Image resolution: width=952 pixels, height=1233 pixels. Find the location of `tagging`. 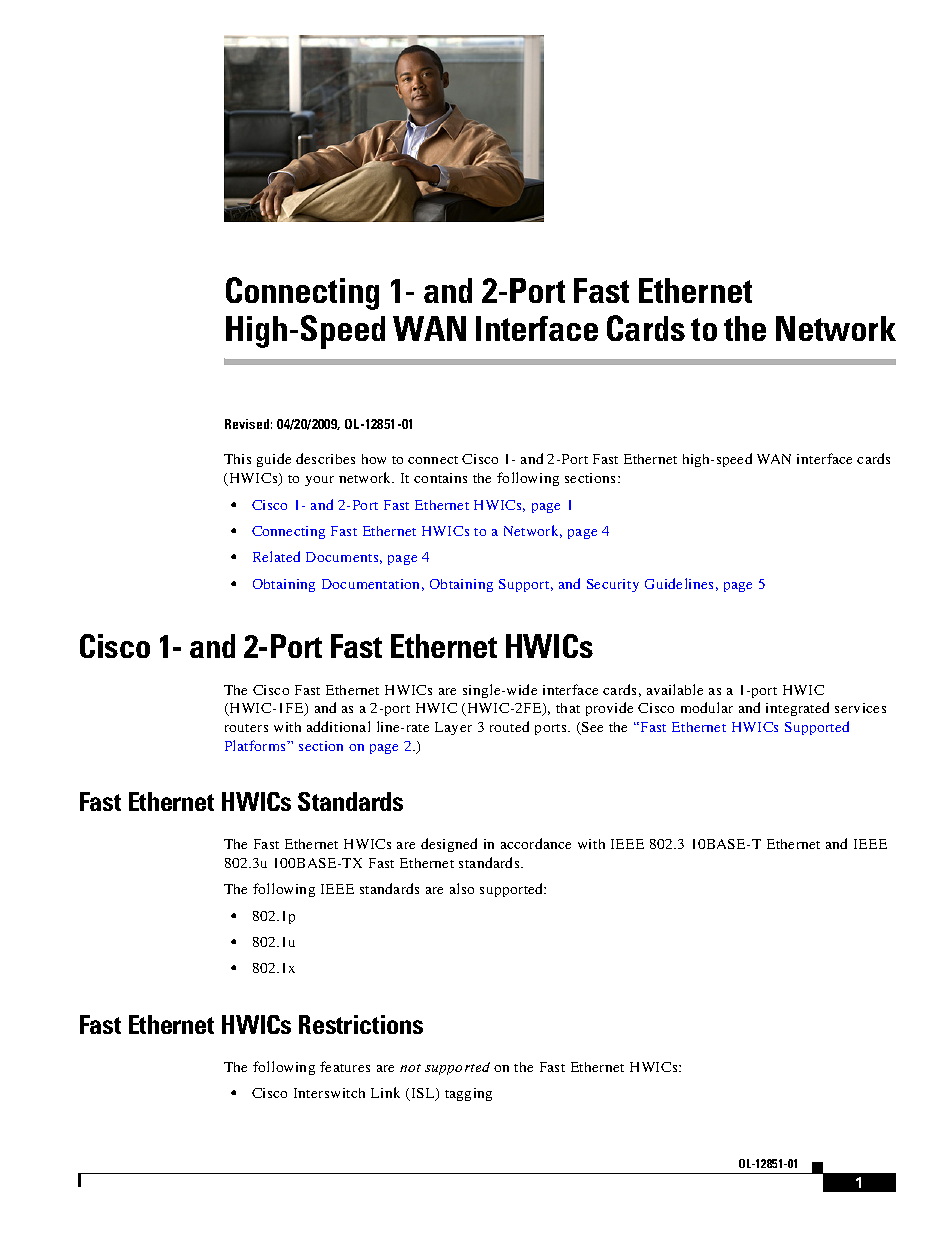

tagging is located at coordinates (468, 1094).
